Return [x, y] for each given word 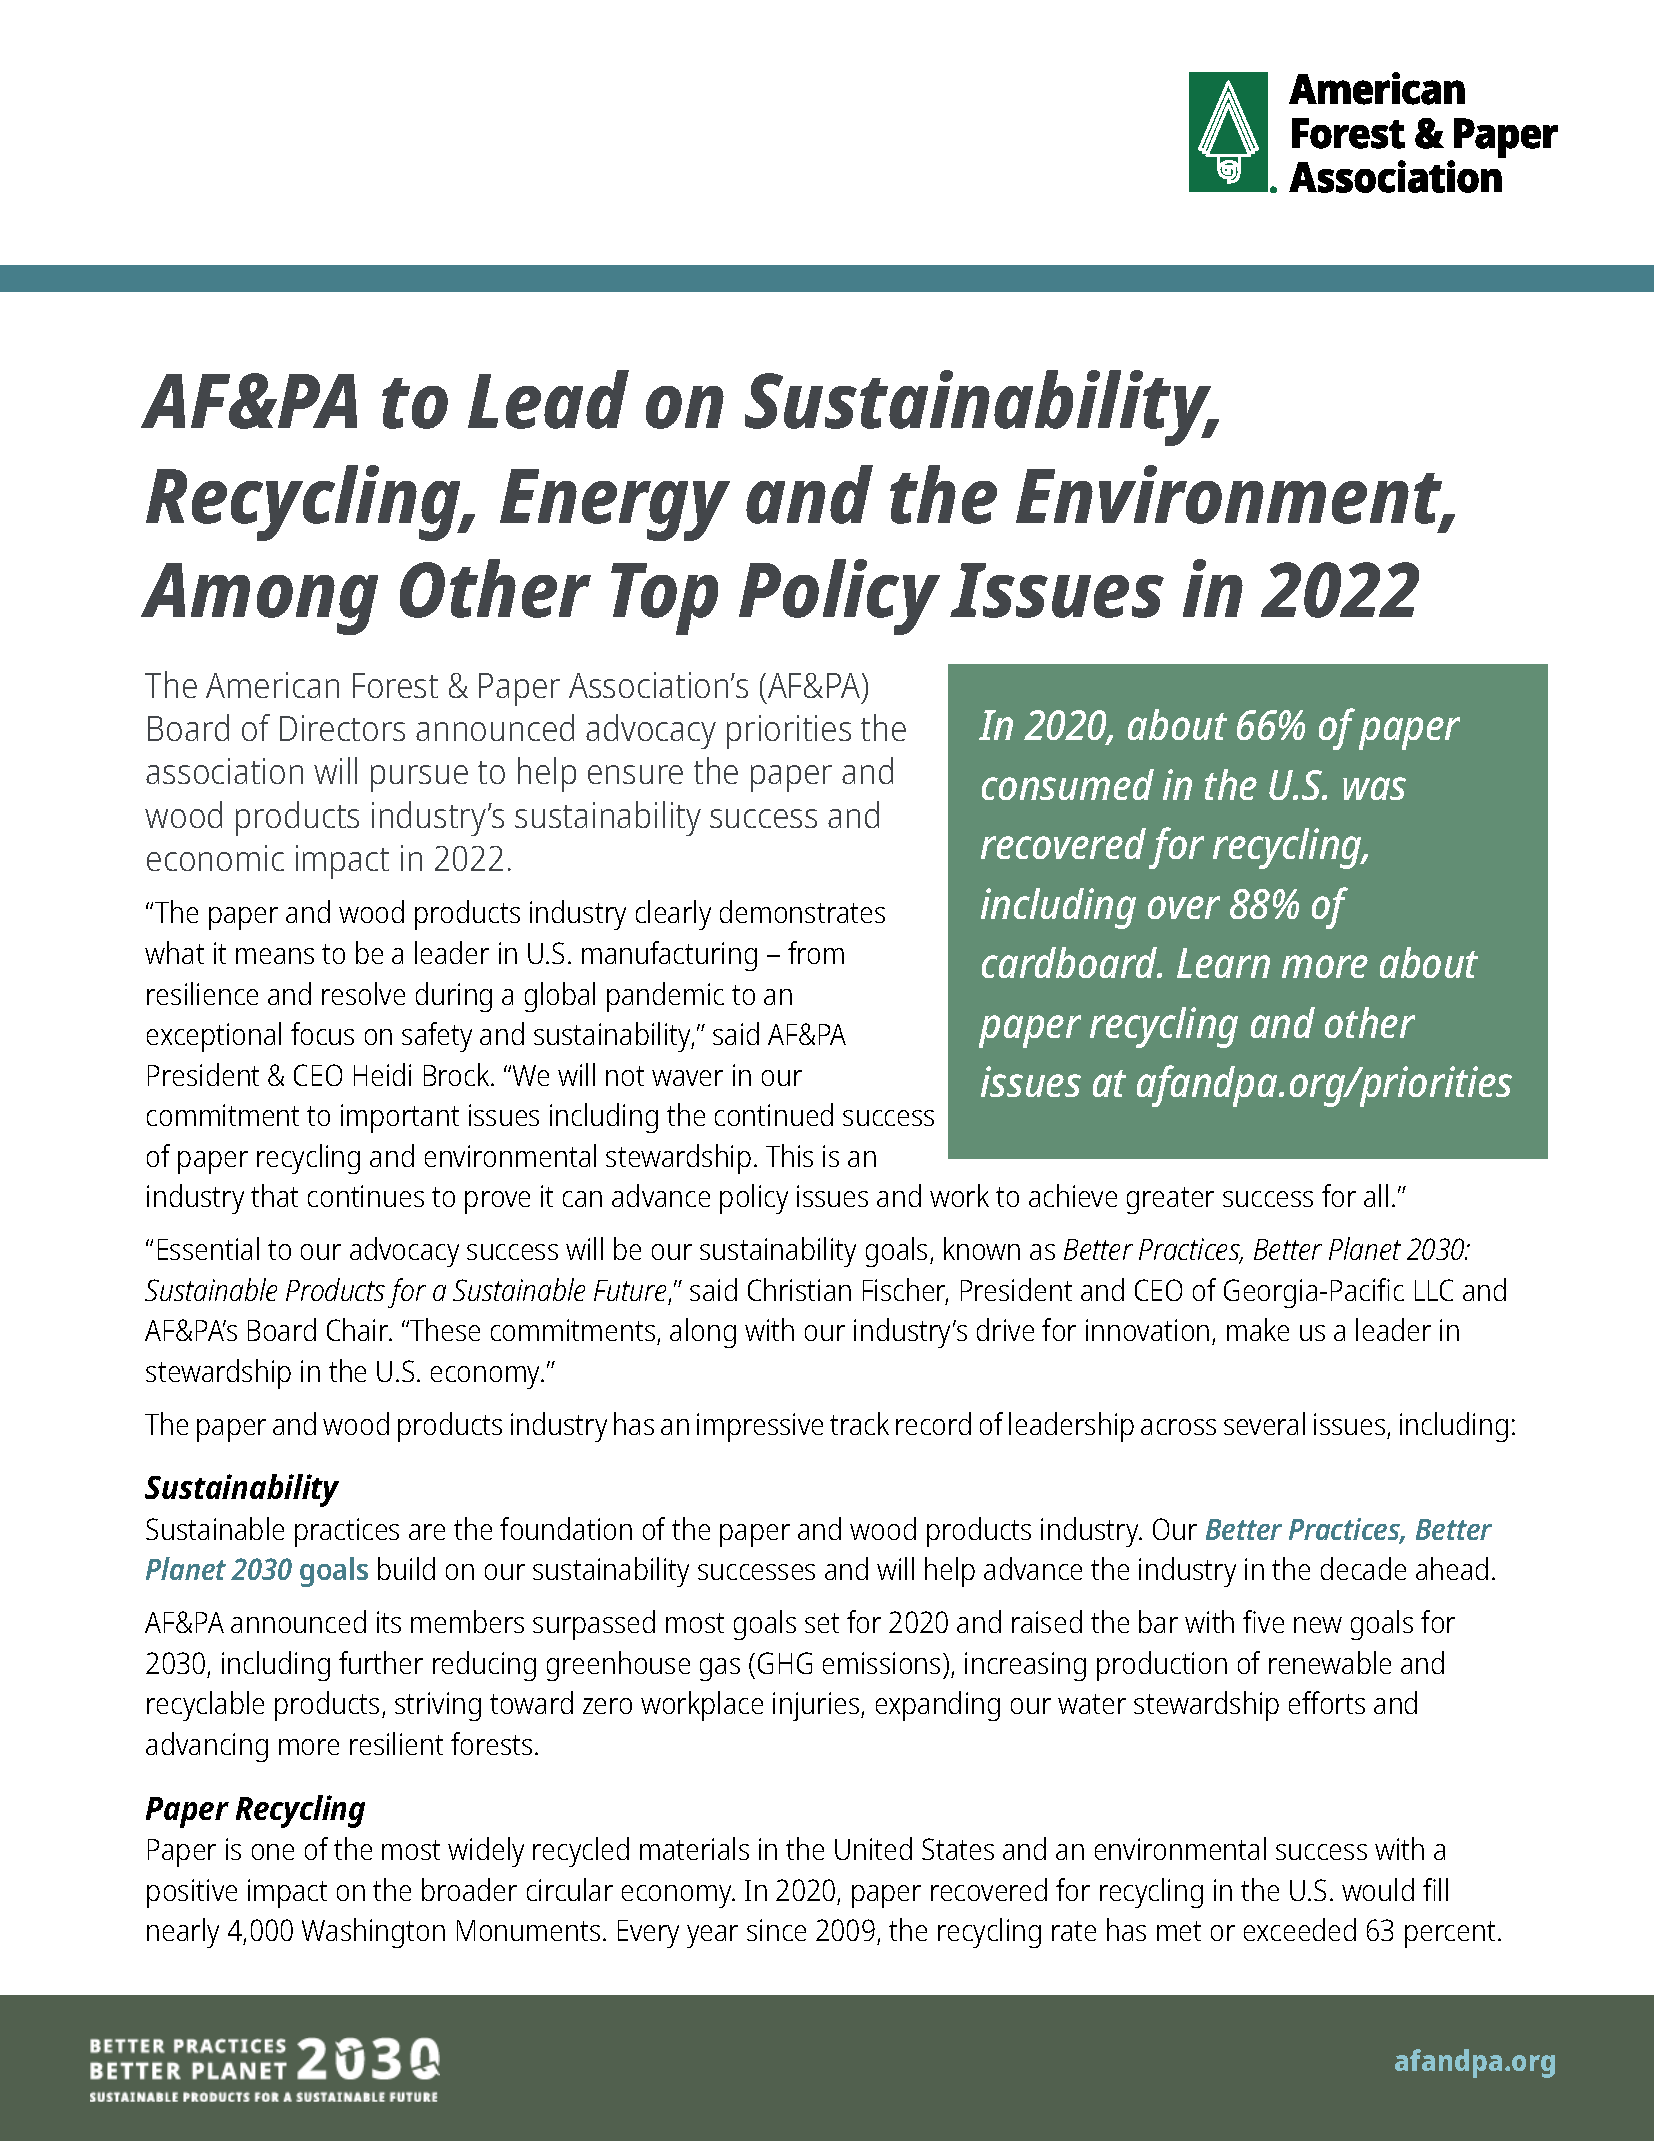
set [822, 1623]
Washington [373, 1933]
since [776, 1930]
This [789, 1155]
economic [215, 858]
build [406, 1568]
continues [366, 1196]
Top [664, 599]
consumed [1068, 784]
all [1376, 1195]
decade [1363, 1568]
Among [259, 599]
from [816, 952]
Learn [1223, 963]
